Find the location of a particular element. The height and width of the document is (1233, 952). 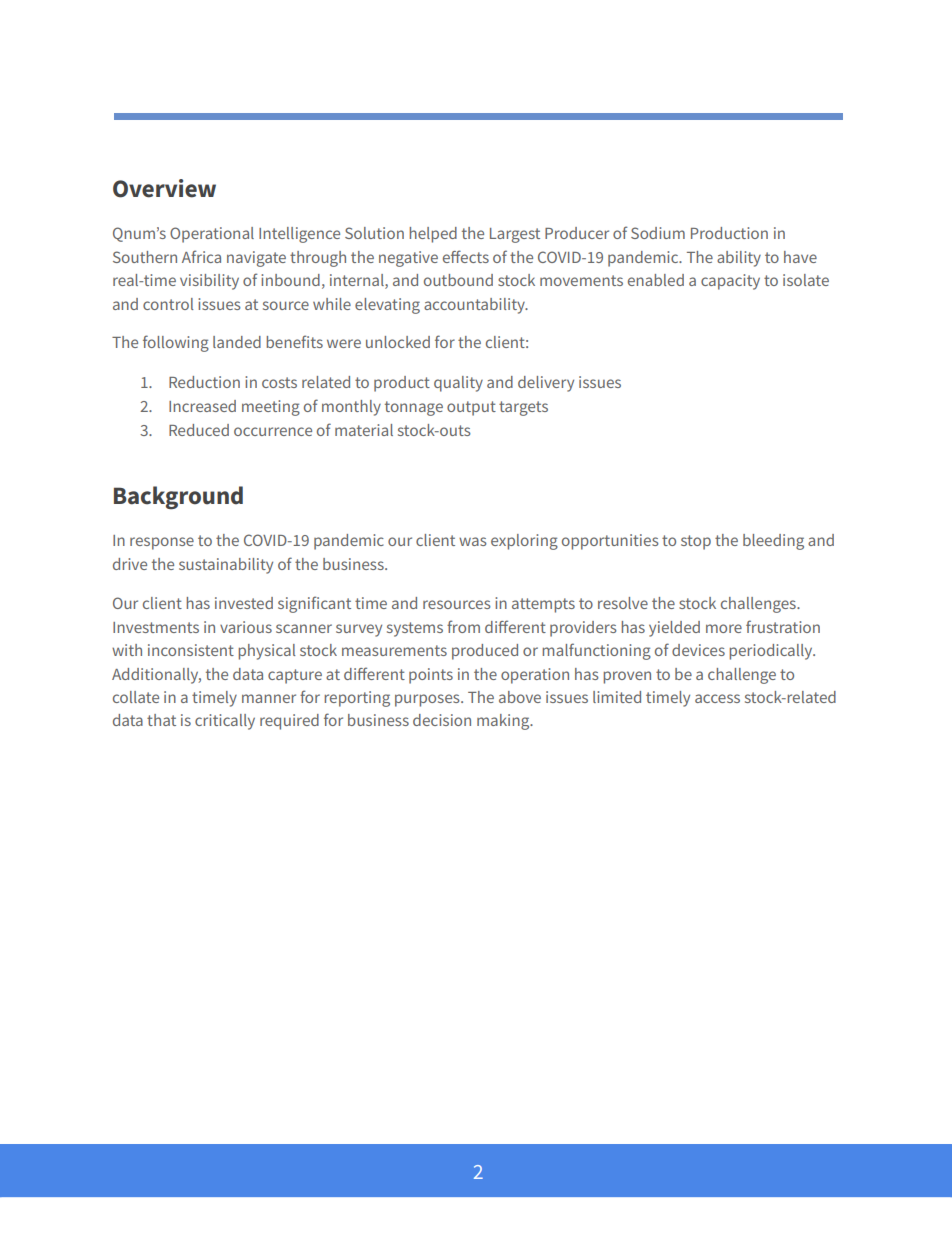

access is located at coordinates (717, 698).
